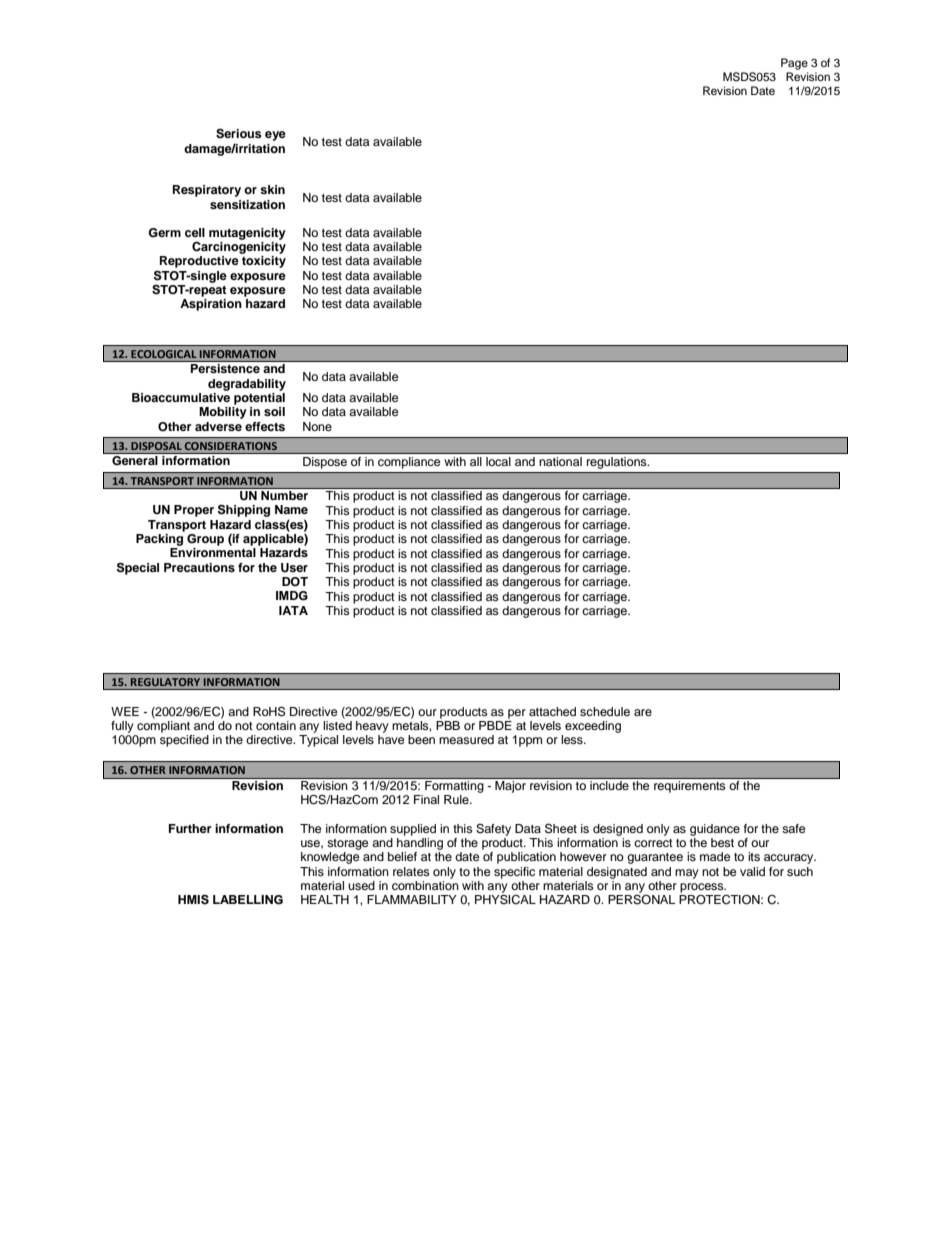  Describe the element at coordinates (561, 461) in the page. I see `national` at that location.
